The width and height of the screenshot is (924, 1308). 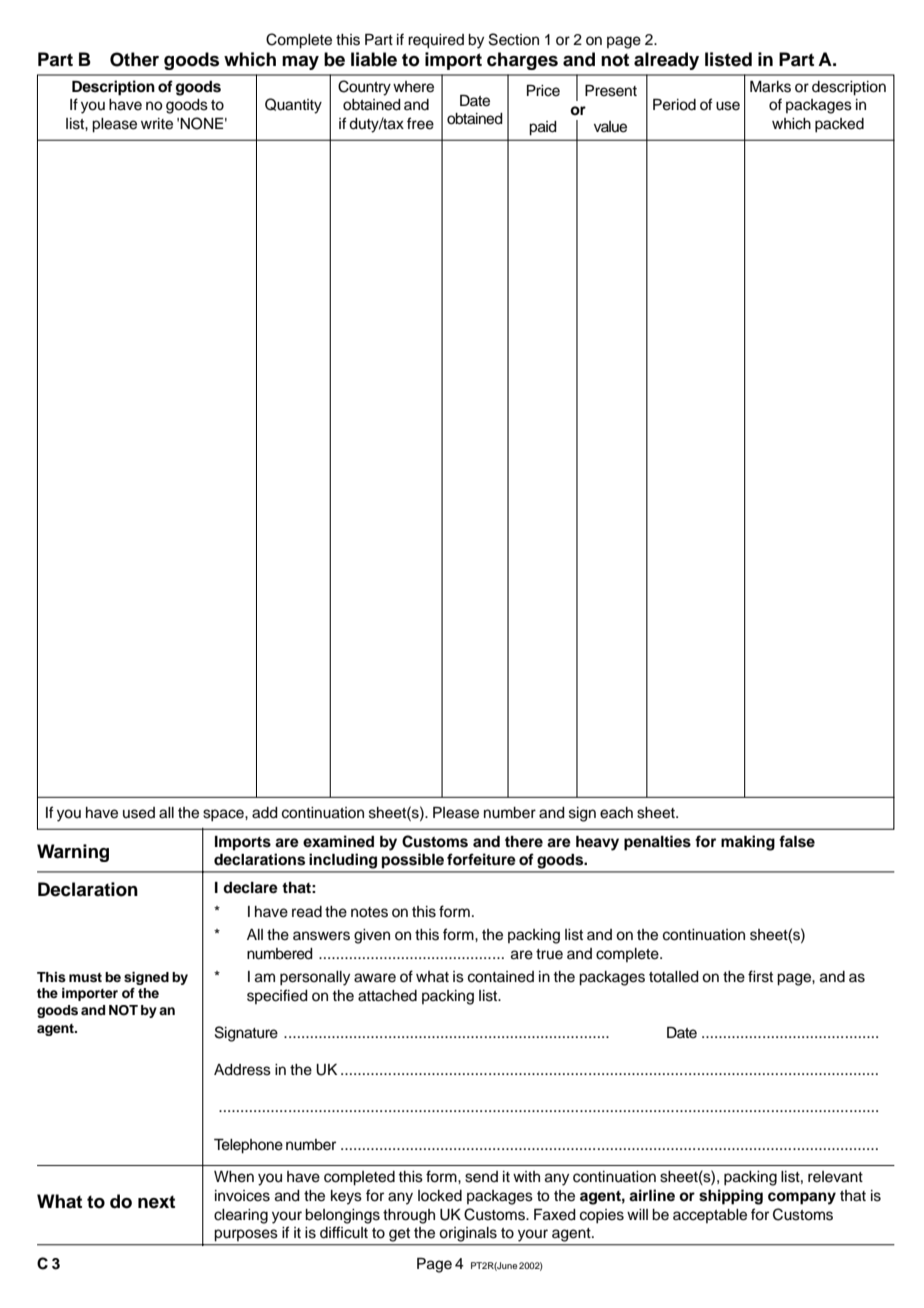 What do you see at coordinates (250, 888) in the screenshot?
I see `declare` at bounding box center [250, 888].
